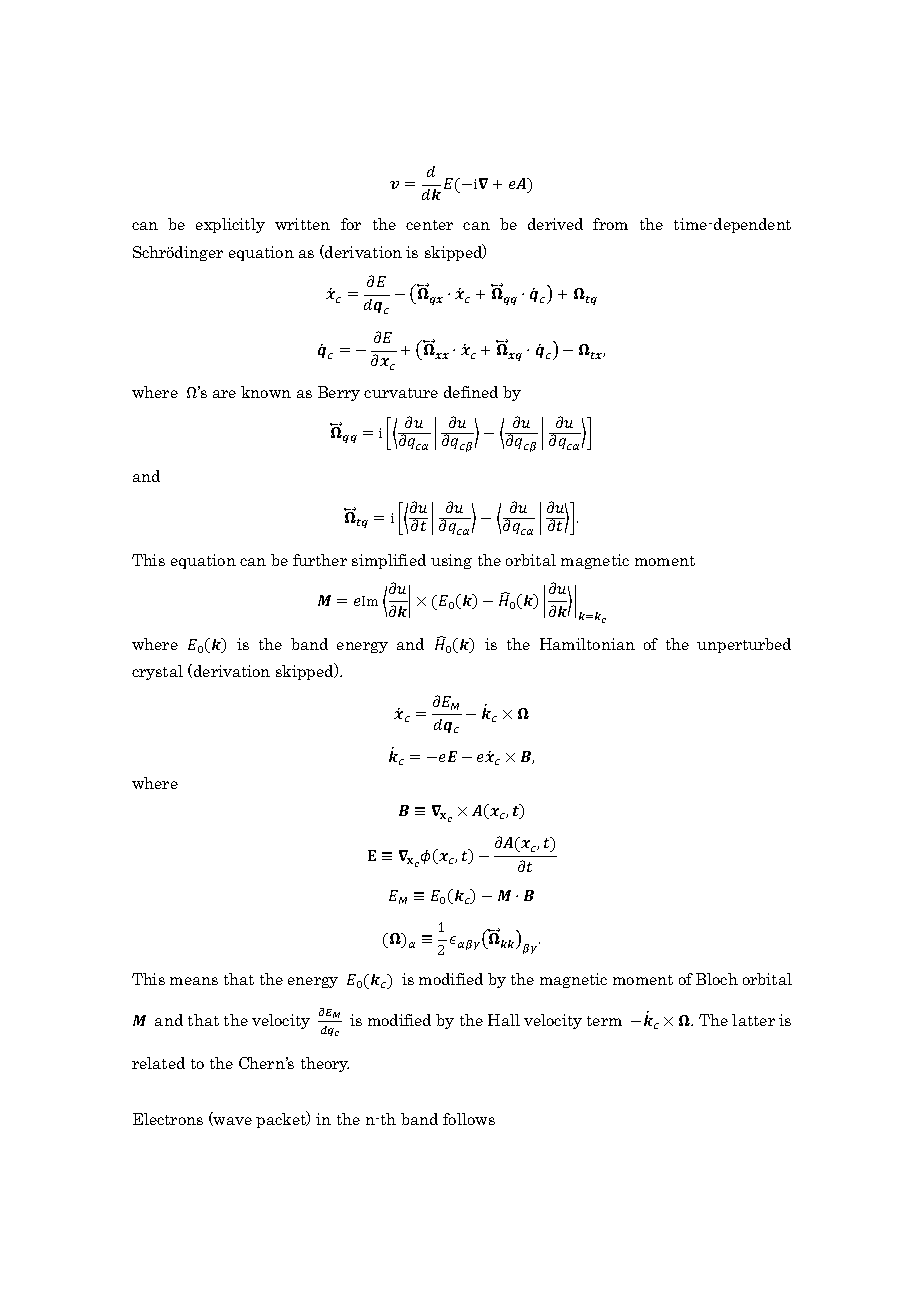 The height and width of the screenshot is (1308, 924). Describe the element at coordinates (744, 645) in the screenshot. I see `unperturbed` at that location.
